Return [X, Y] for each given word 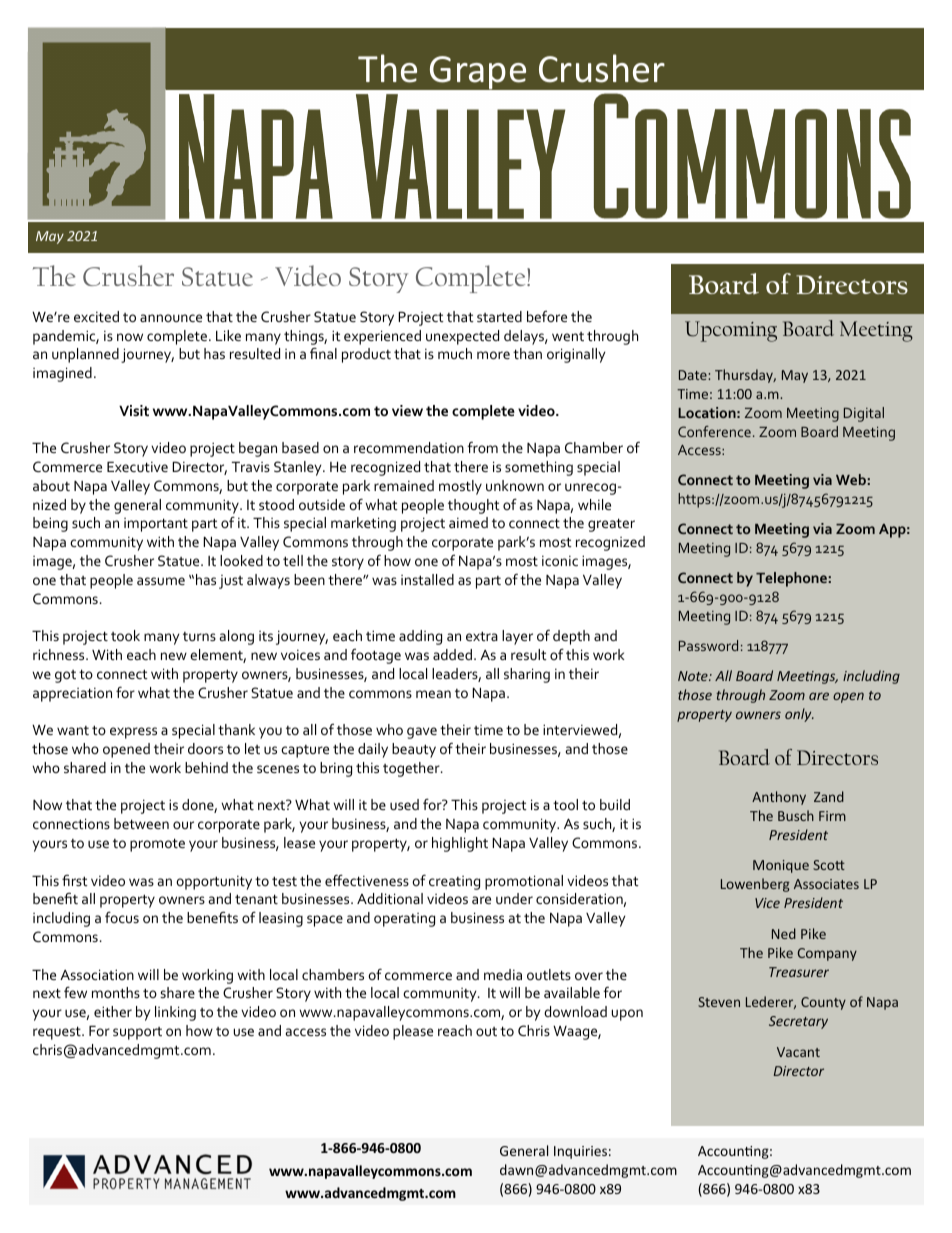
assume [161, 581]
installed [427, 579]
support [137, 1033]
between [141, 823]
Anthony [779, 798]
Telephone [791, 579]
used [404, 804]
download [575, 1011]
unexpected [462, 337]
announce [171, 318]
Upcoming [731, 331]
